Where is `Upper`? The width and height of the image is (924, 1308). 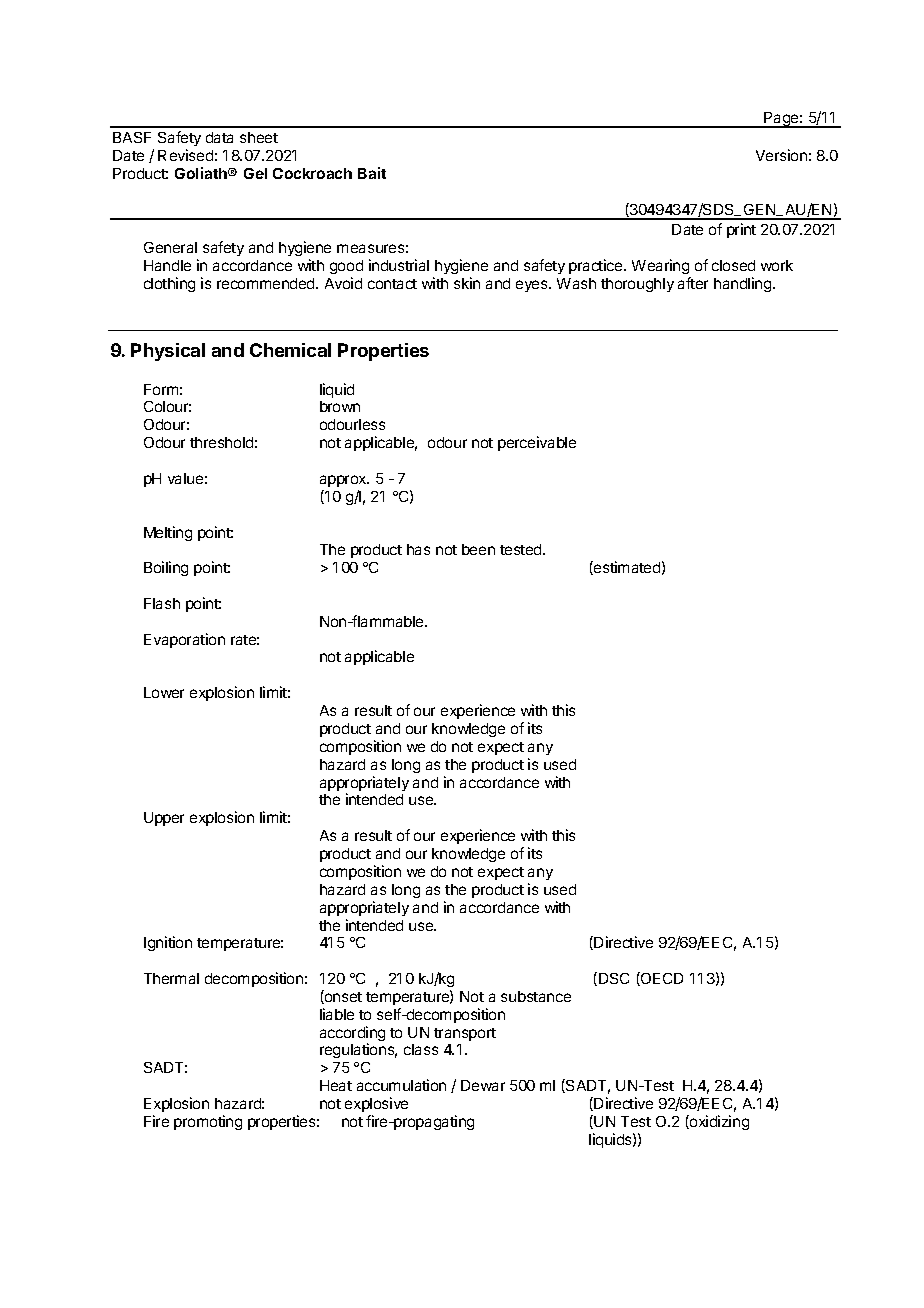 Upper is located at coordinates (164, 819).
